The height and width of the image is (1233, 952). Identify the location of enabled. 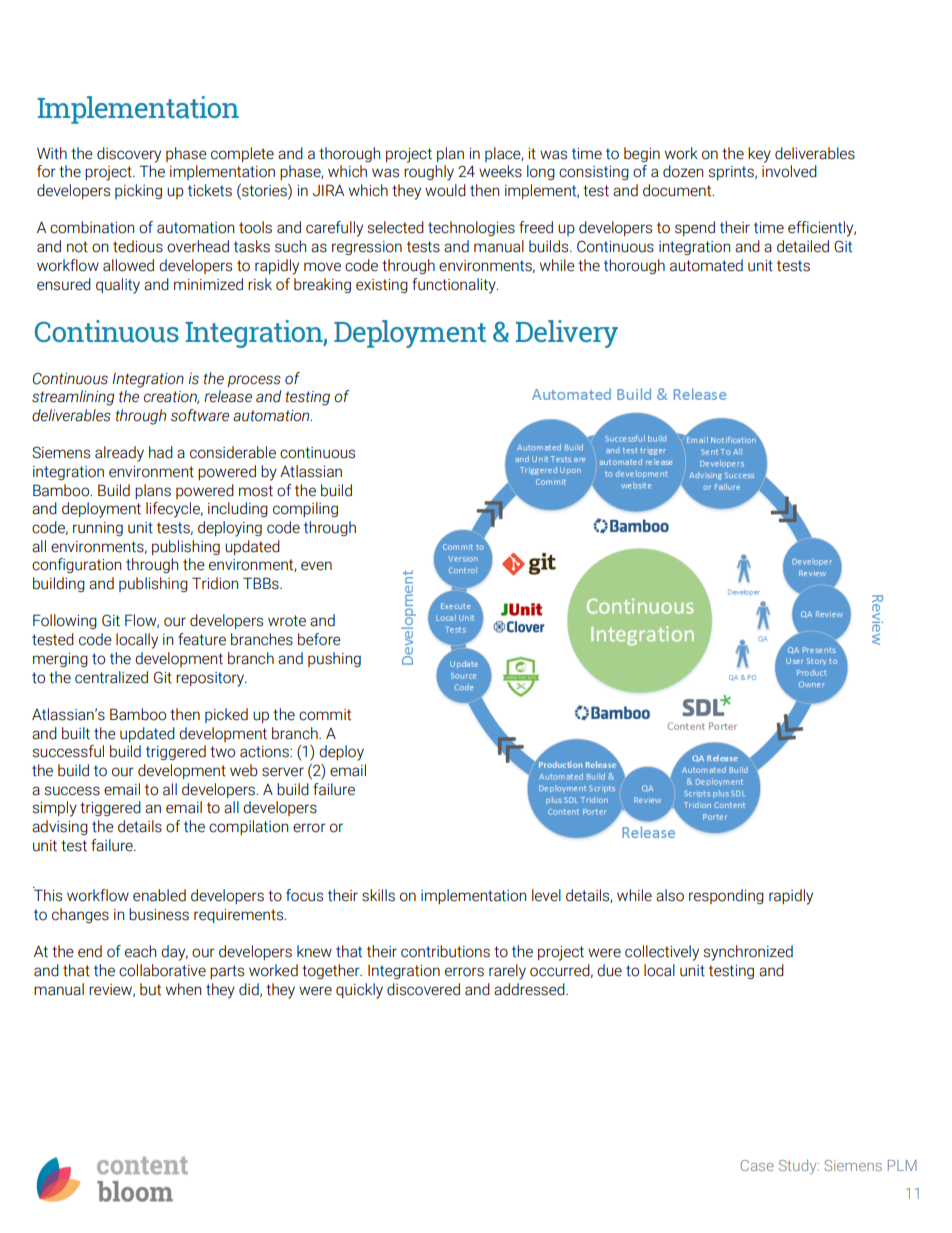
(159, 895).
